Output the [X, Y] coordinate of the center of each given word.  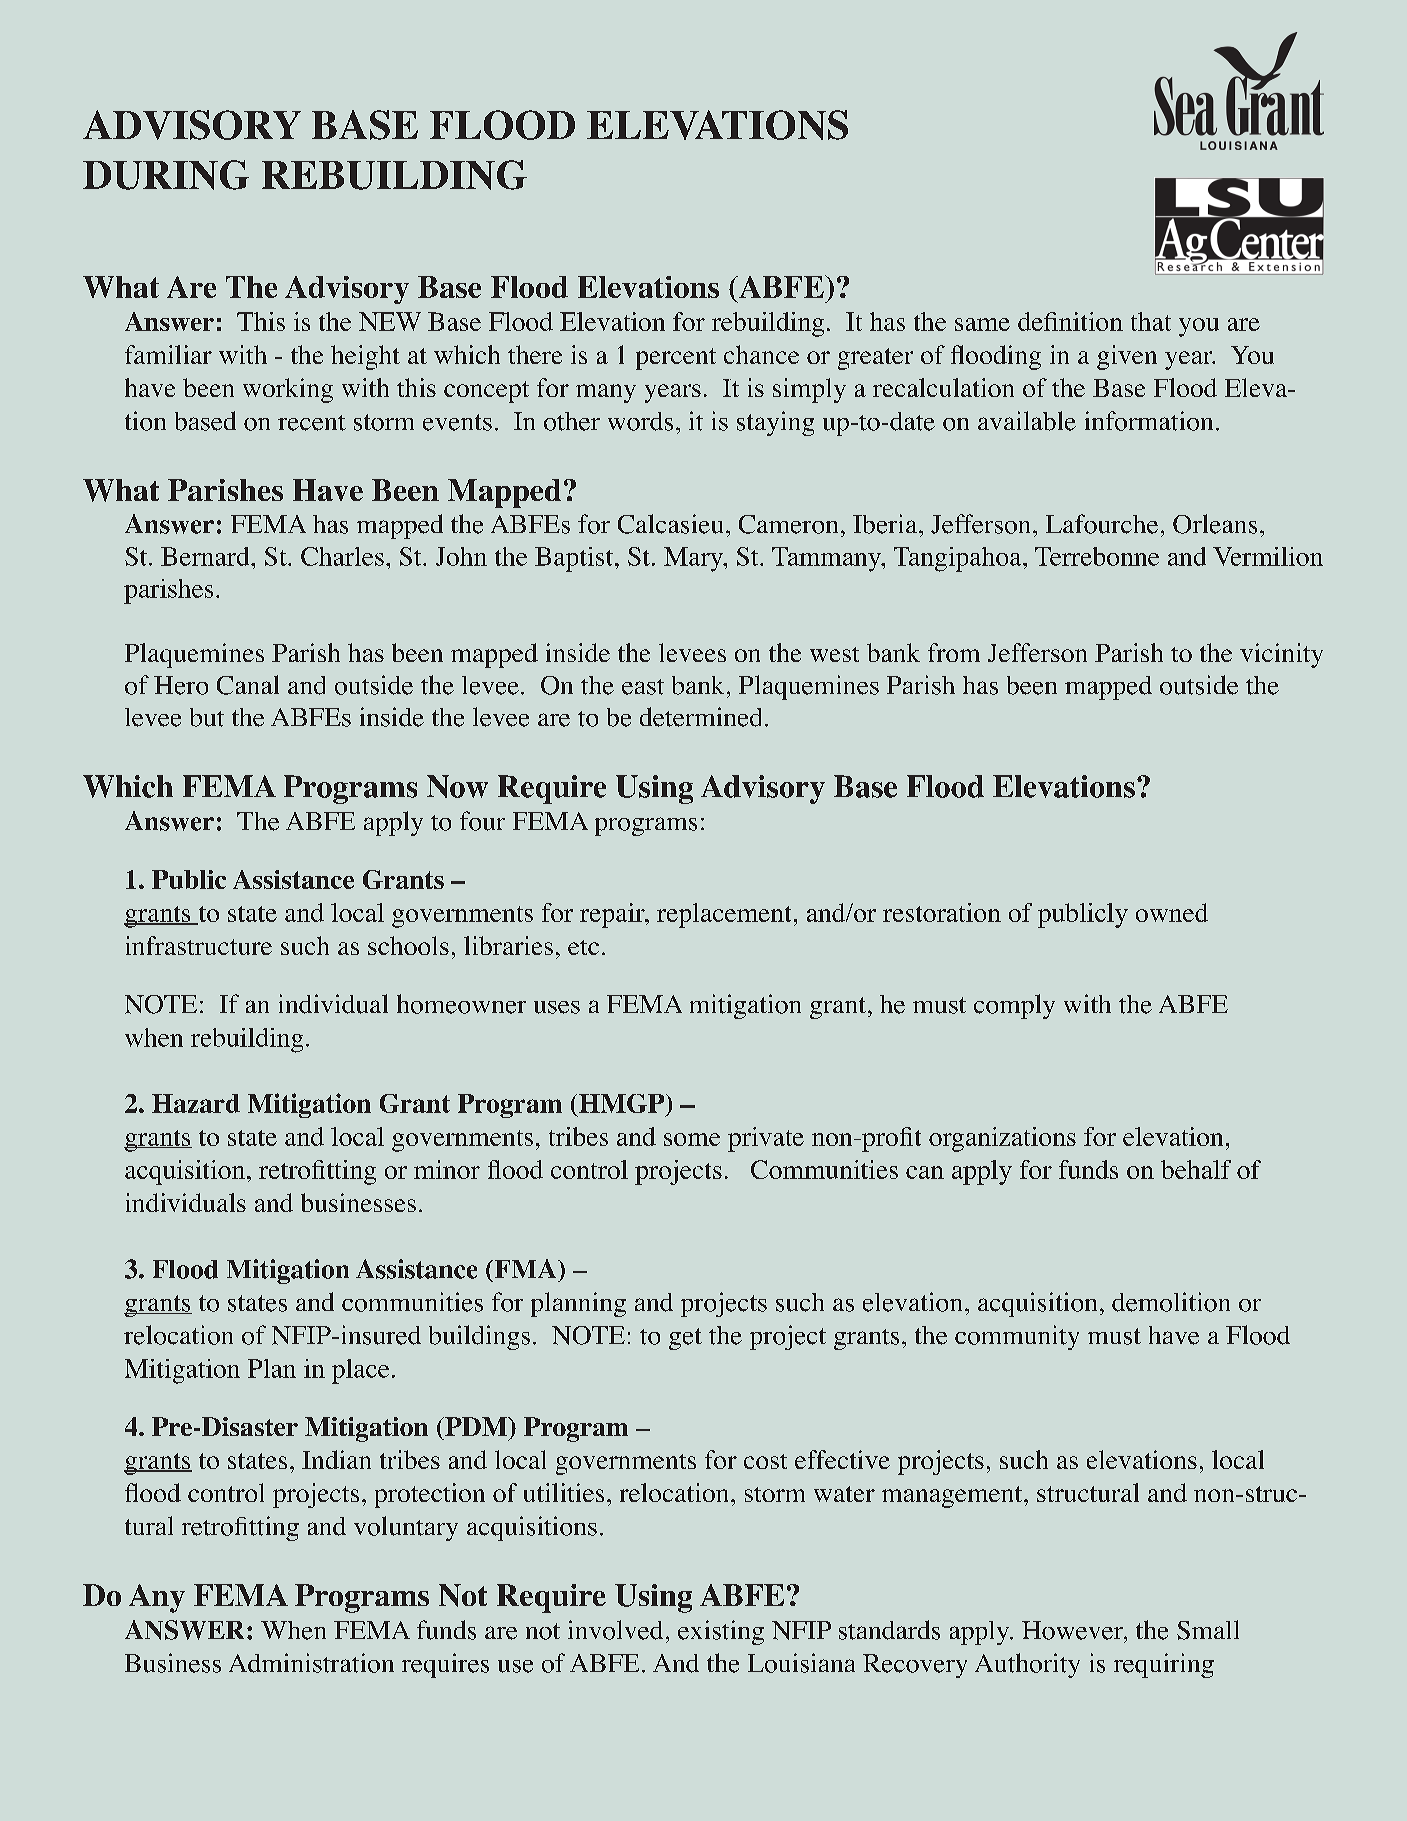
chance [761, 354]
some [692, 1139]
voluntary [406, 1528]
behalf [1196, 1169]
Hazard [196, 1103]
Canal [248, 685]
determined [700, 717]
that [1151, 321]
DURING [166, 175]
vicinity [1281, 655]
